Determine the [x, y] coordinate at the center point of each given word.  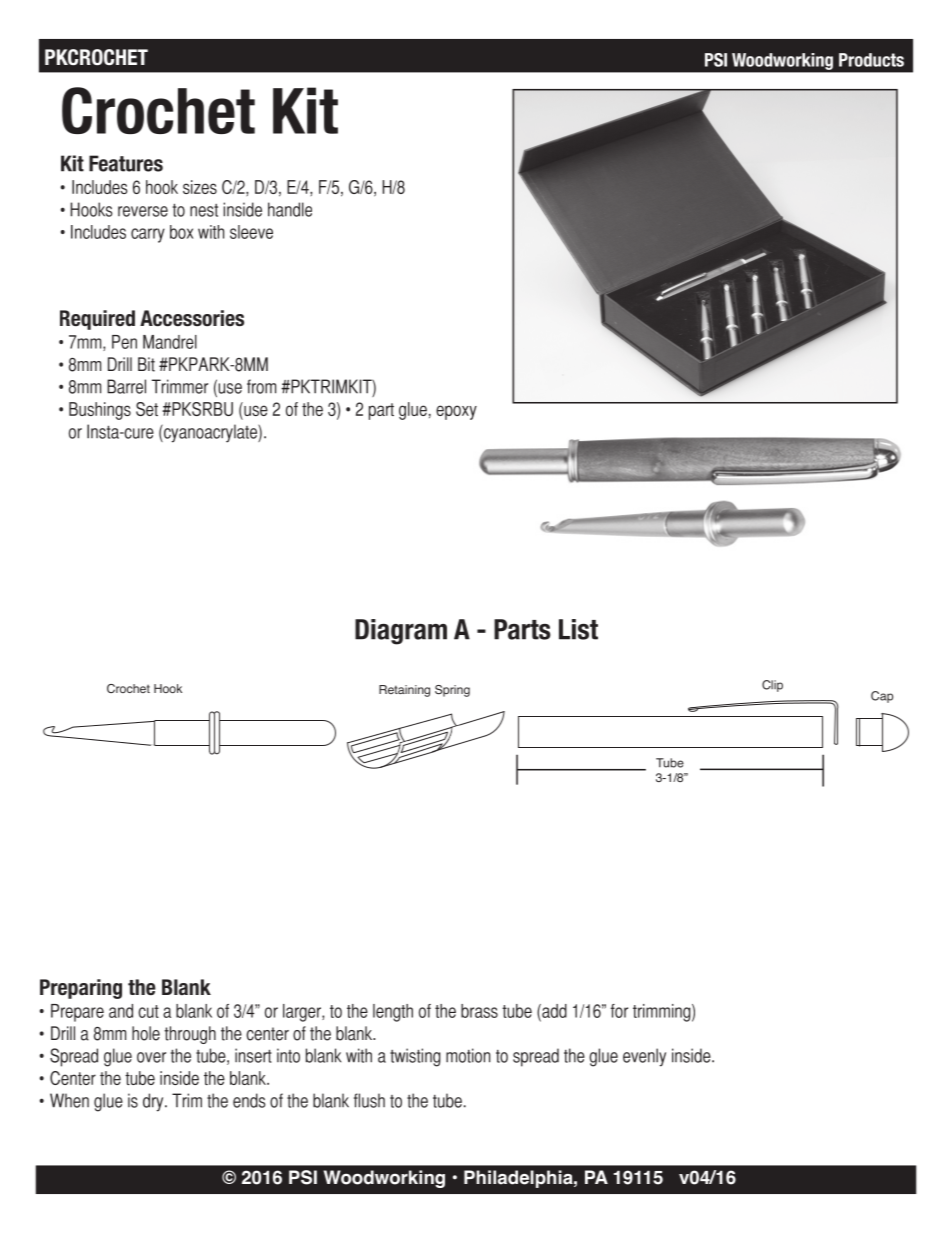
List [578, 629]
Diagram [401, 632]
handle [290, 209]
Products [871, 60]
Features [126, 163]
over [151, 1057]
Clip [772, 686]
